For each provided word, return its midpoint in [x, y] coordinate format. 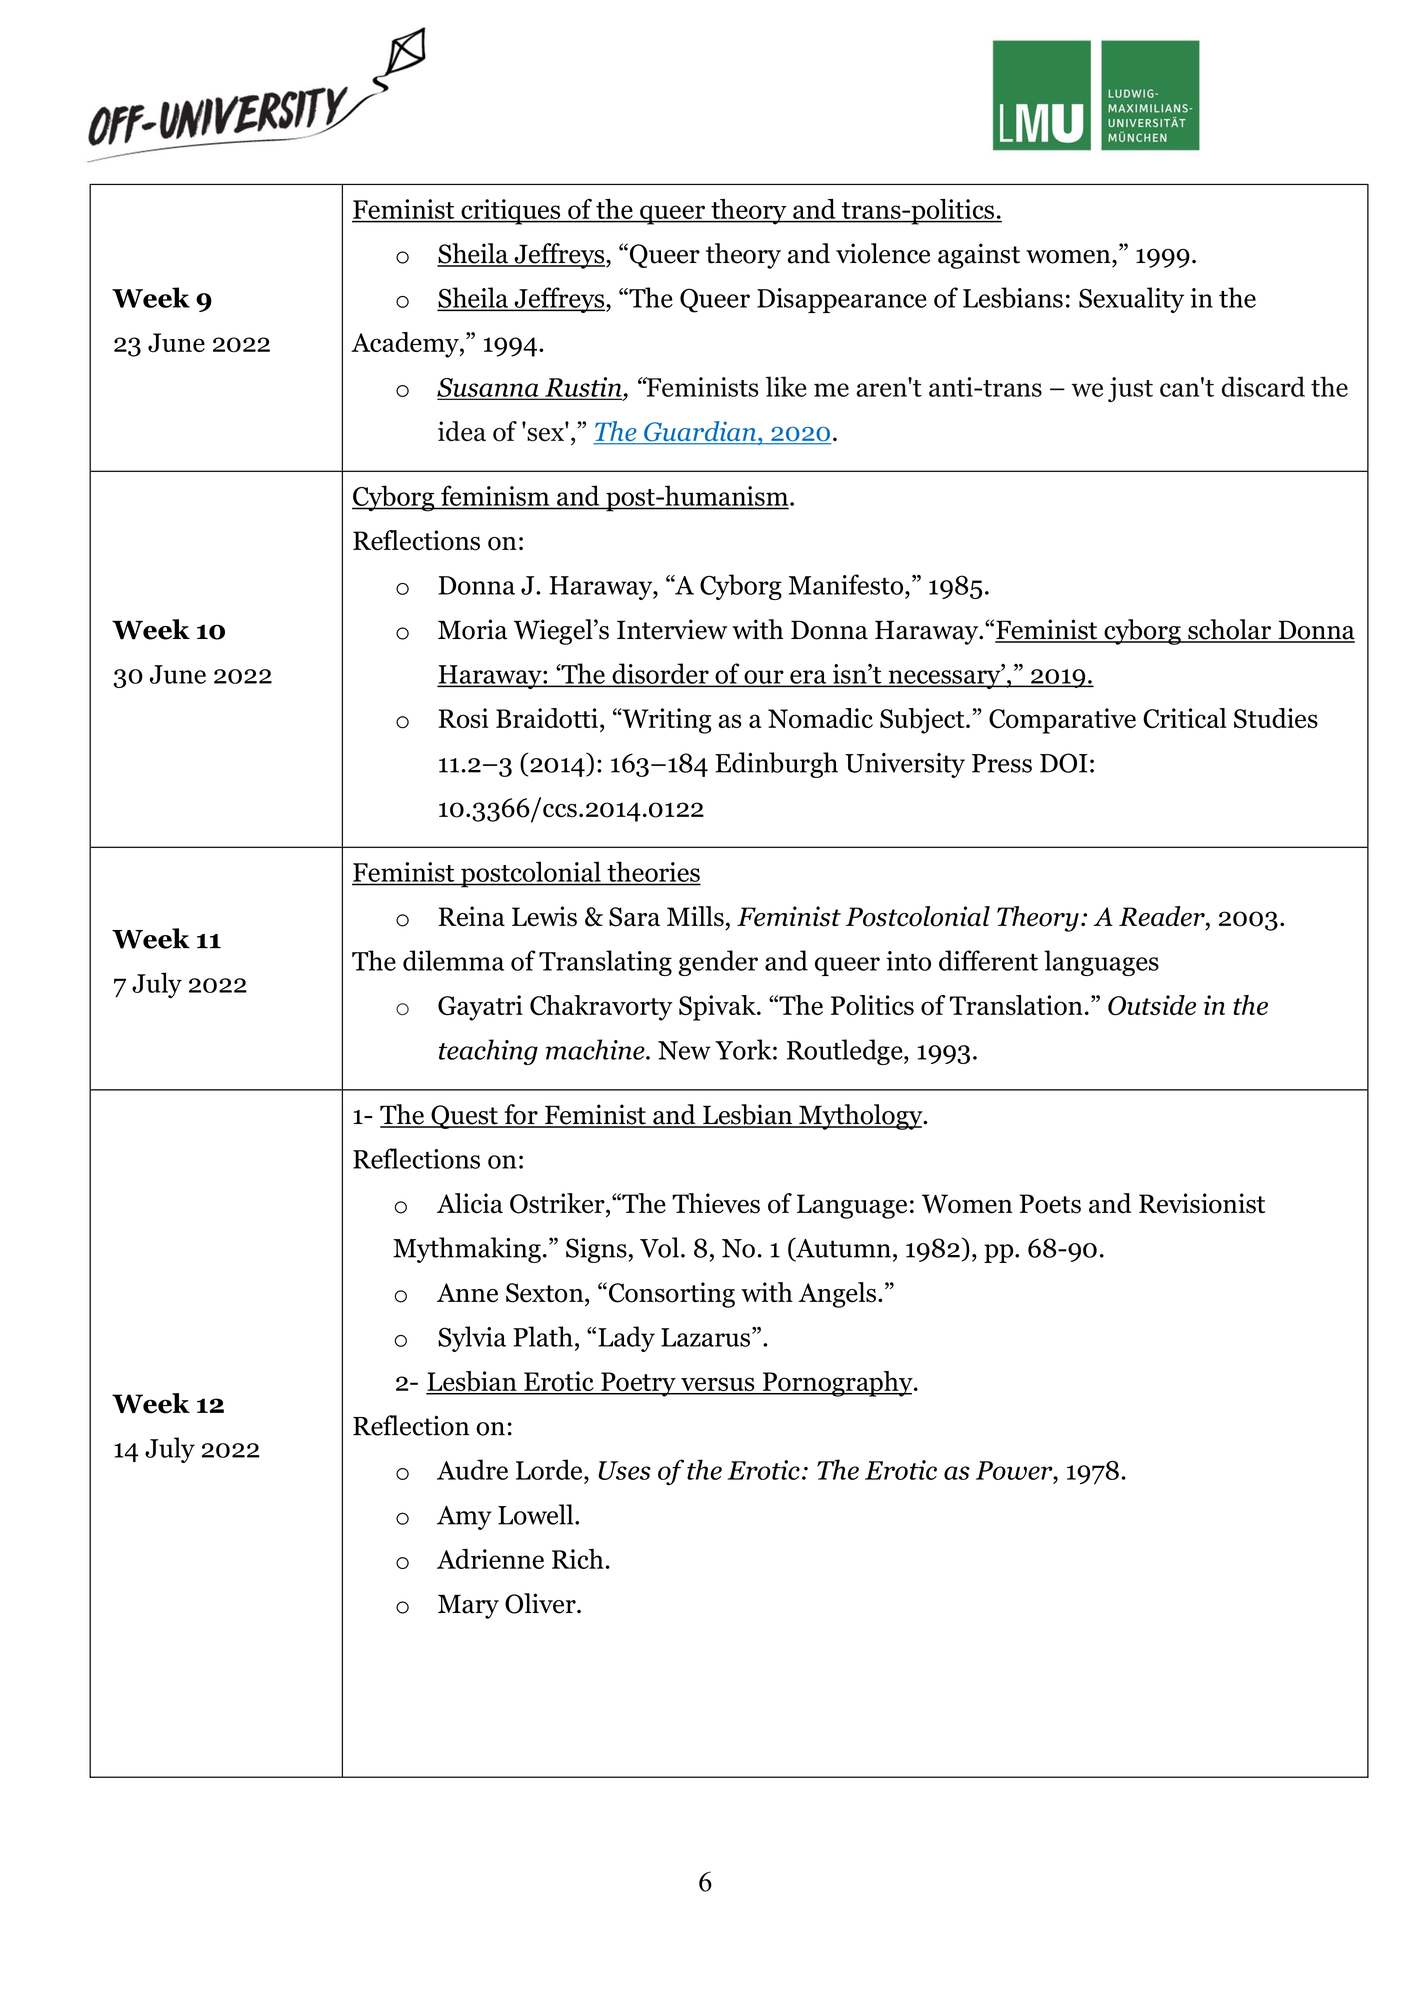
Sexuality [1131, 300]
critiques [511, 212]
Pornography [837, 1384]
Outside [1152, 1005]
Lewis [544, 916]
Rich [578, 1559]
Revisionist [1202, 1203]
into [908, 961]
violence [883, 253]
